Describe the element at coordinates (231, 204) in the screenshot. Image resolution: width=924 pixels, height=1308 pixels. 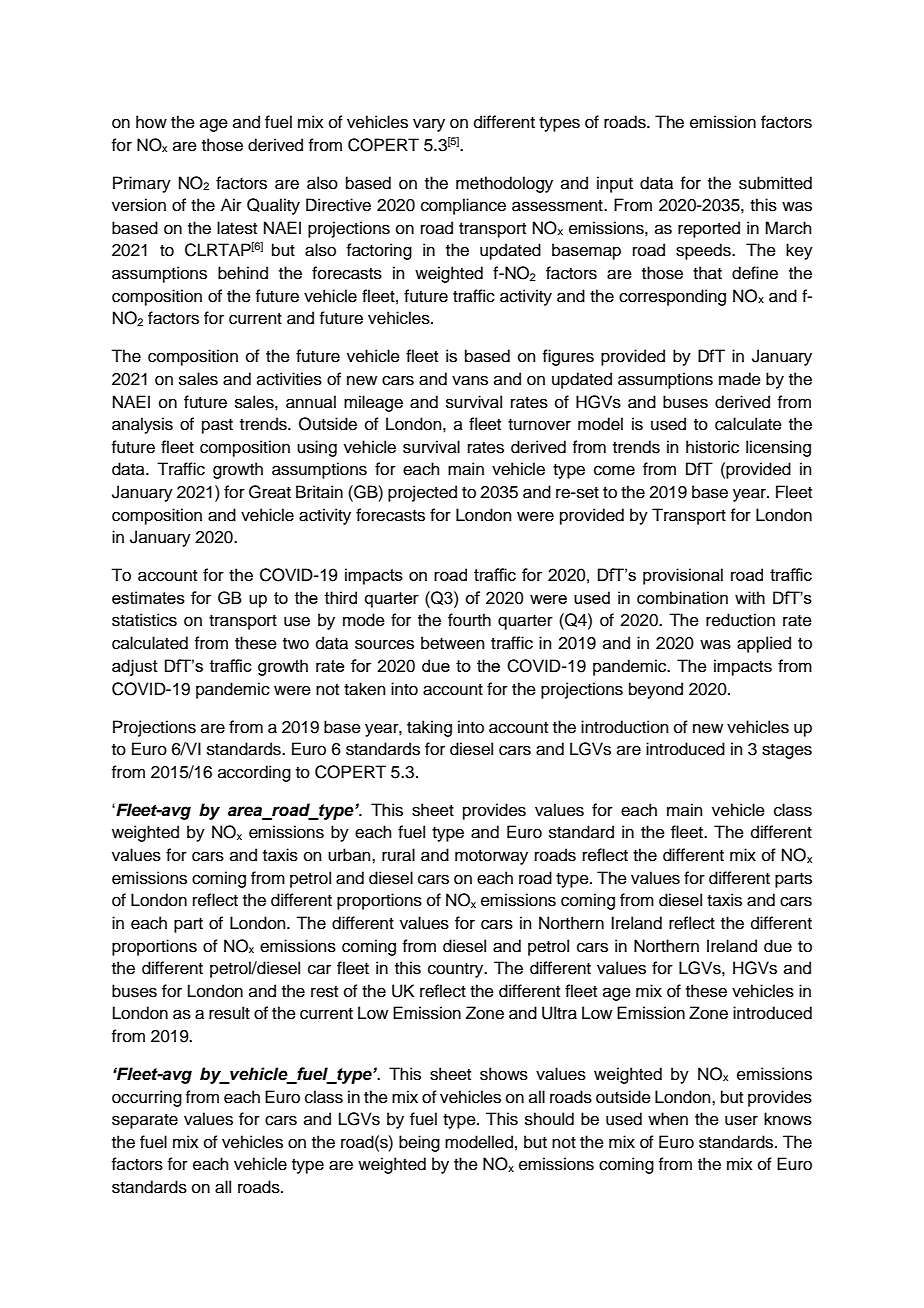
I see `Air` at that location.
